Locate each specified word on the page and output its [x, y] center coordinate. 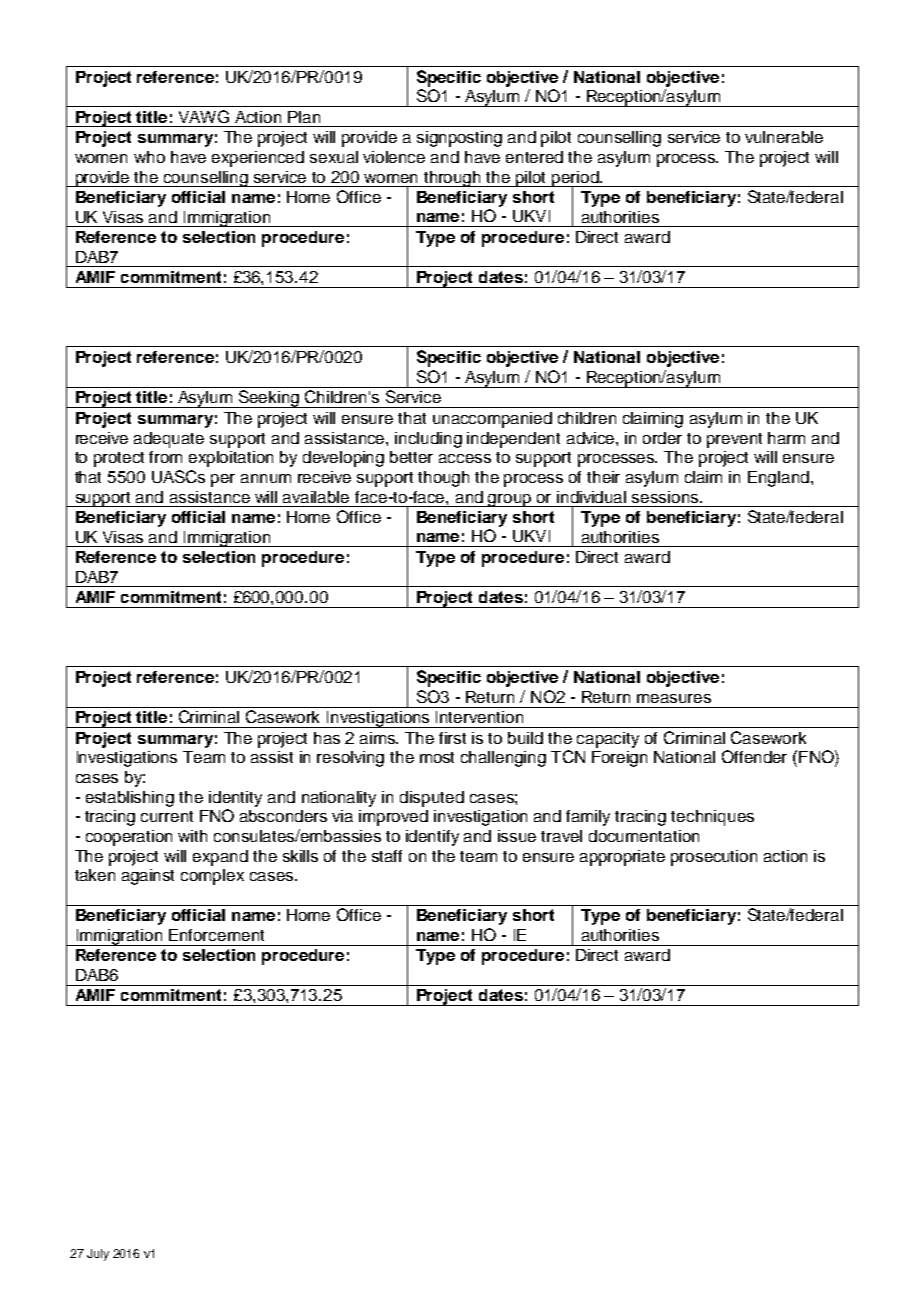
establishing [130, 799]
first [452, 738]
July [98, 1255]
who [149, 157]
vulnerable [784, 137]
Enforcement [216, 935]
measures [674, 698]
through [453, 179]
